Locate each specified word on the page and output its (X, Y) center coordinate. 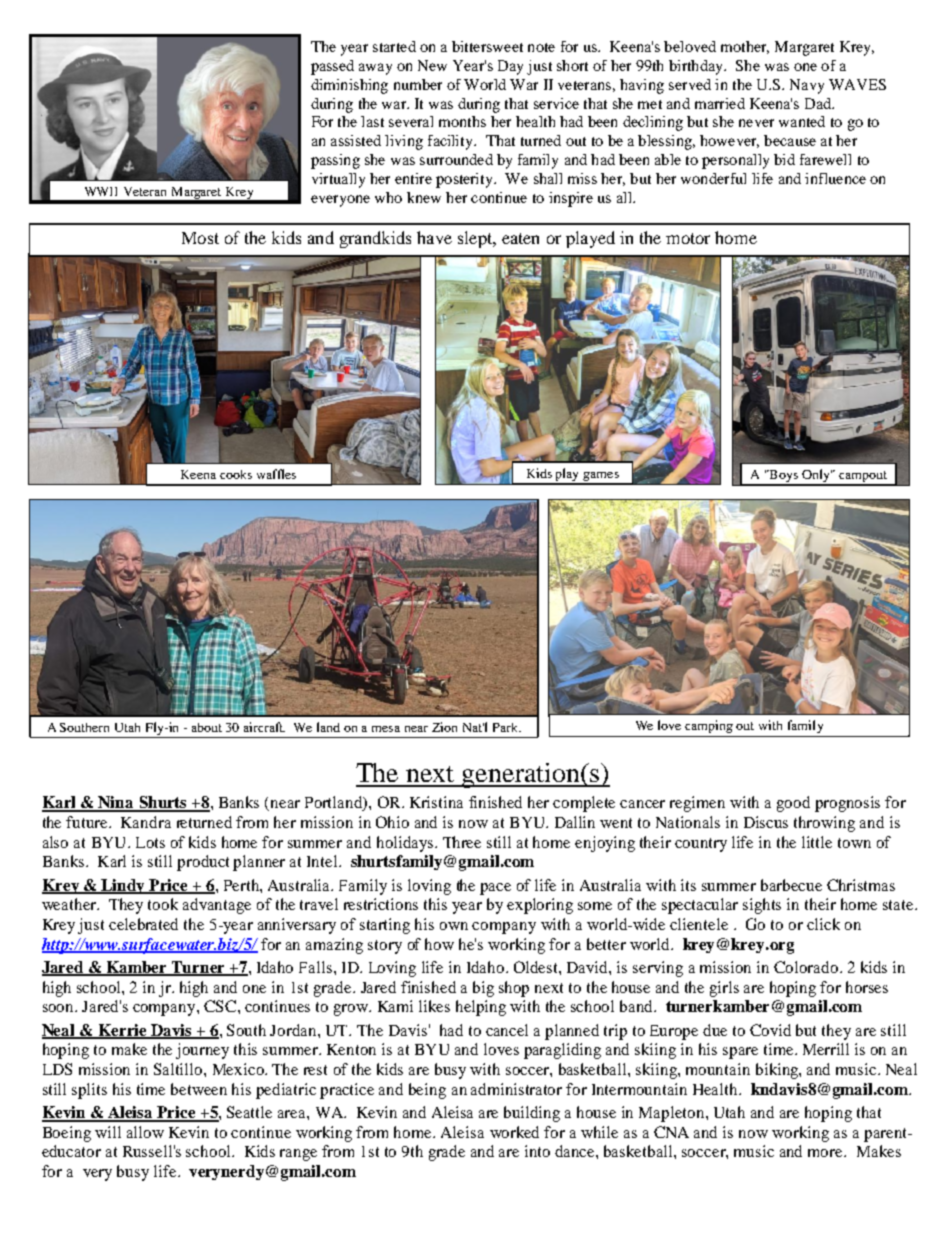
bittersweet (487, 46)
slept (476, 239)
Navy (807, 86)
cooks (236, 474)
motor (688, 238)
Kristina (436, 802)
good (793, 804)
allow (145, 1132)
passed (332, 67)
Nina (117, 803)
